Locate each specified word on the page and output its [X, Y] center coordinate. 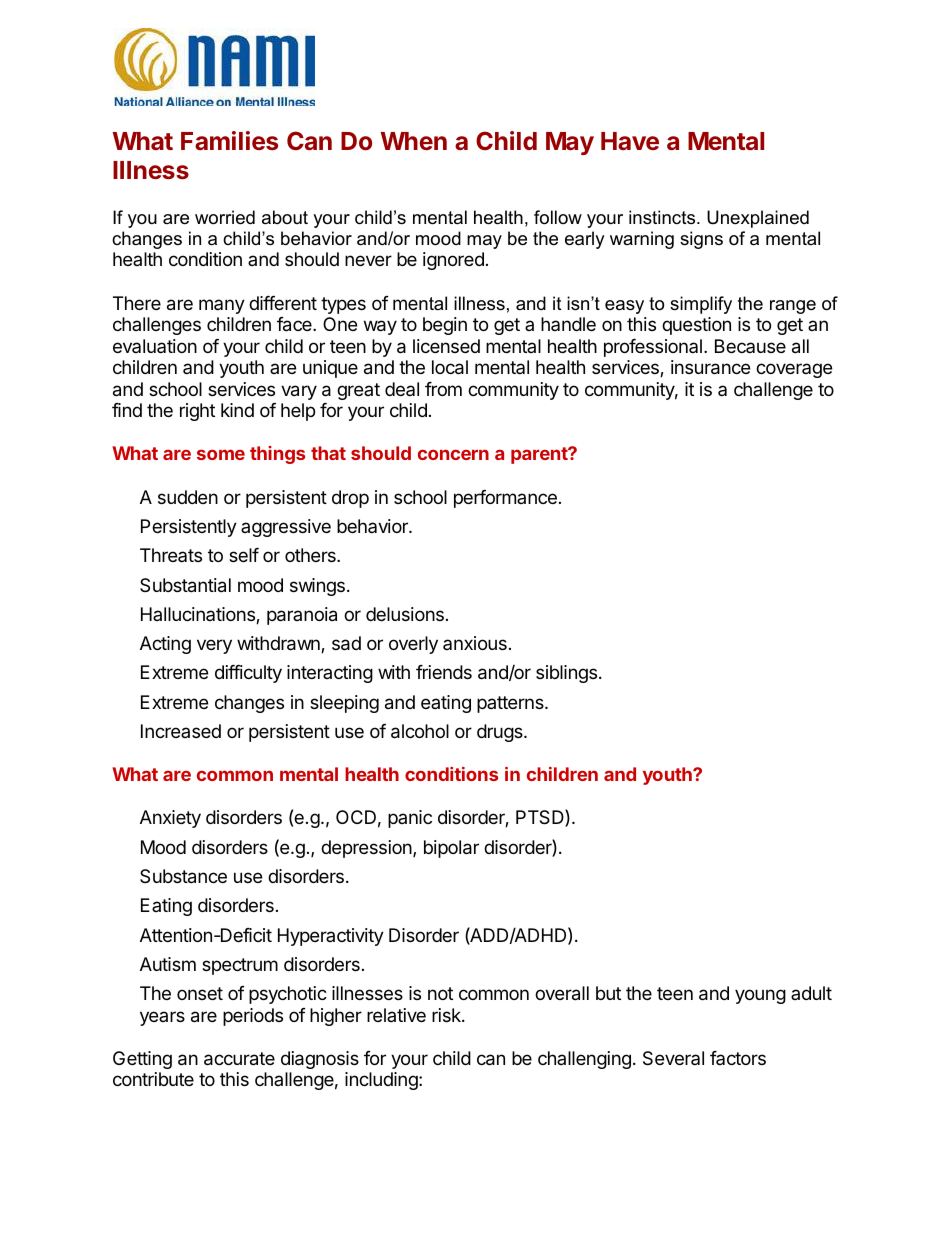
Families [229, 140]
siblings [566, 674]
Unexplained [758, 219]
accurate [239, 1059]
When [413, 141]
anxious [475, 643]
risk [447, 1015]
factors [738, 1058]
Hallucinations [199, 615]
